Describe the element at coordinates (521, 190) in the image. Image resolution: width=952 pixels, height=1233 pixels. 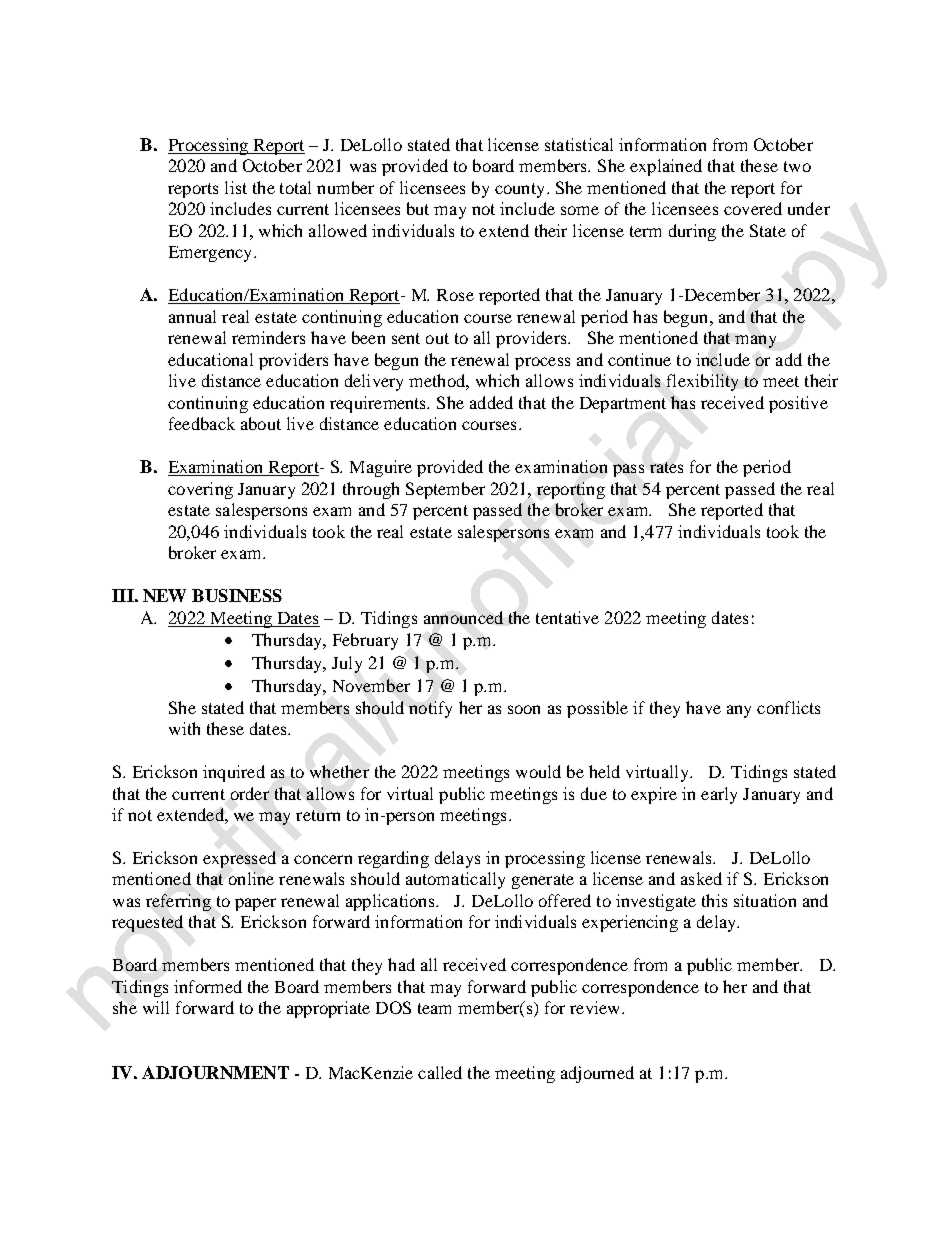
I see `county` at that location.
